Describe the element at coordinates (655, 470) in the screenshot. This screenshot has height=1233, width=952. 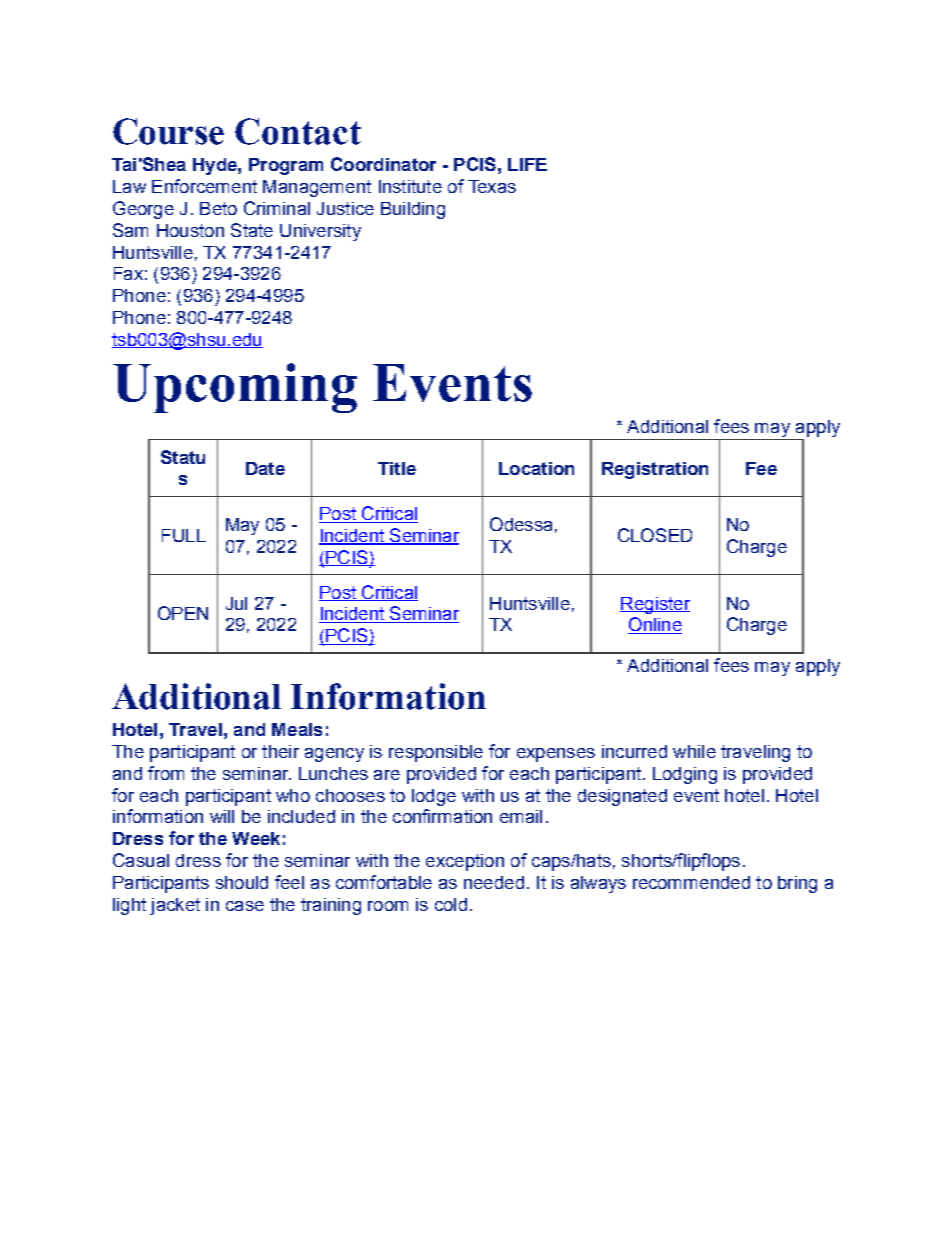
I see `Registration` at that location.
